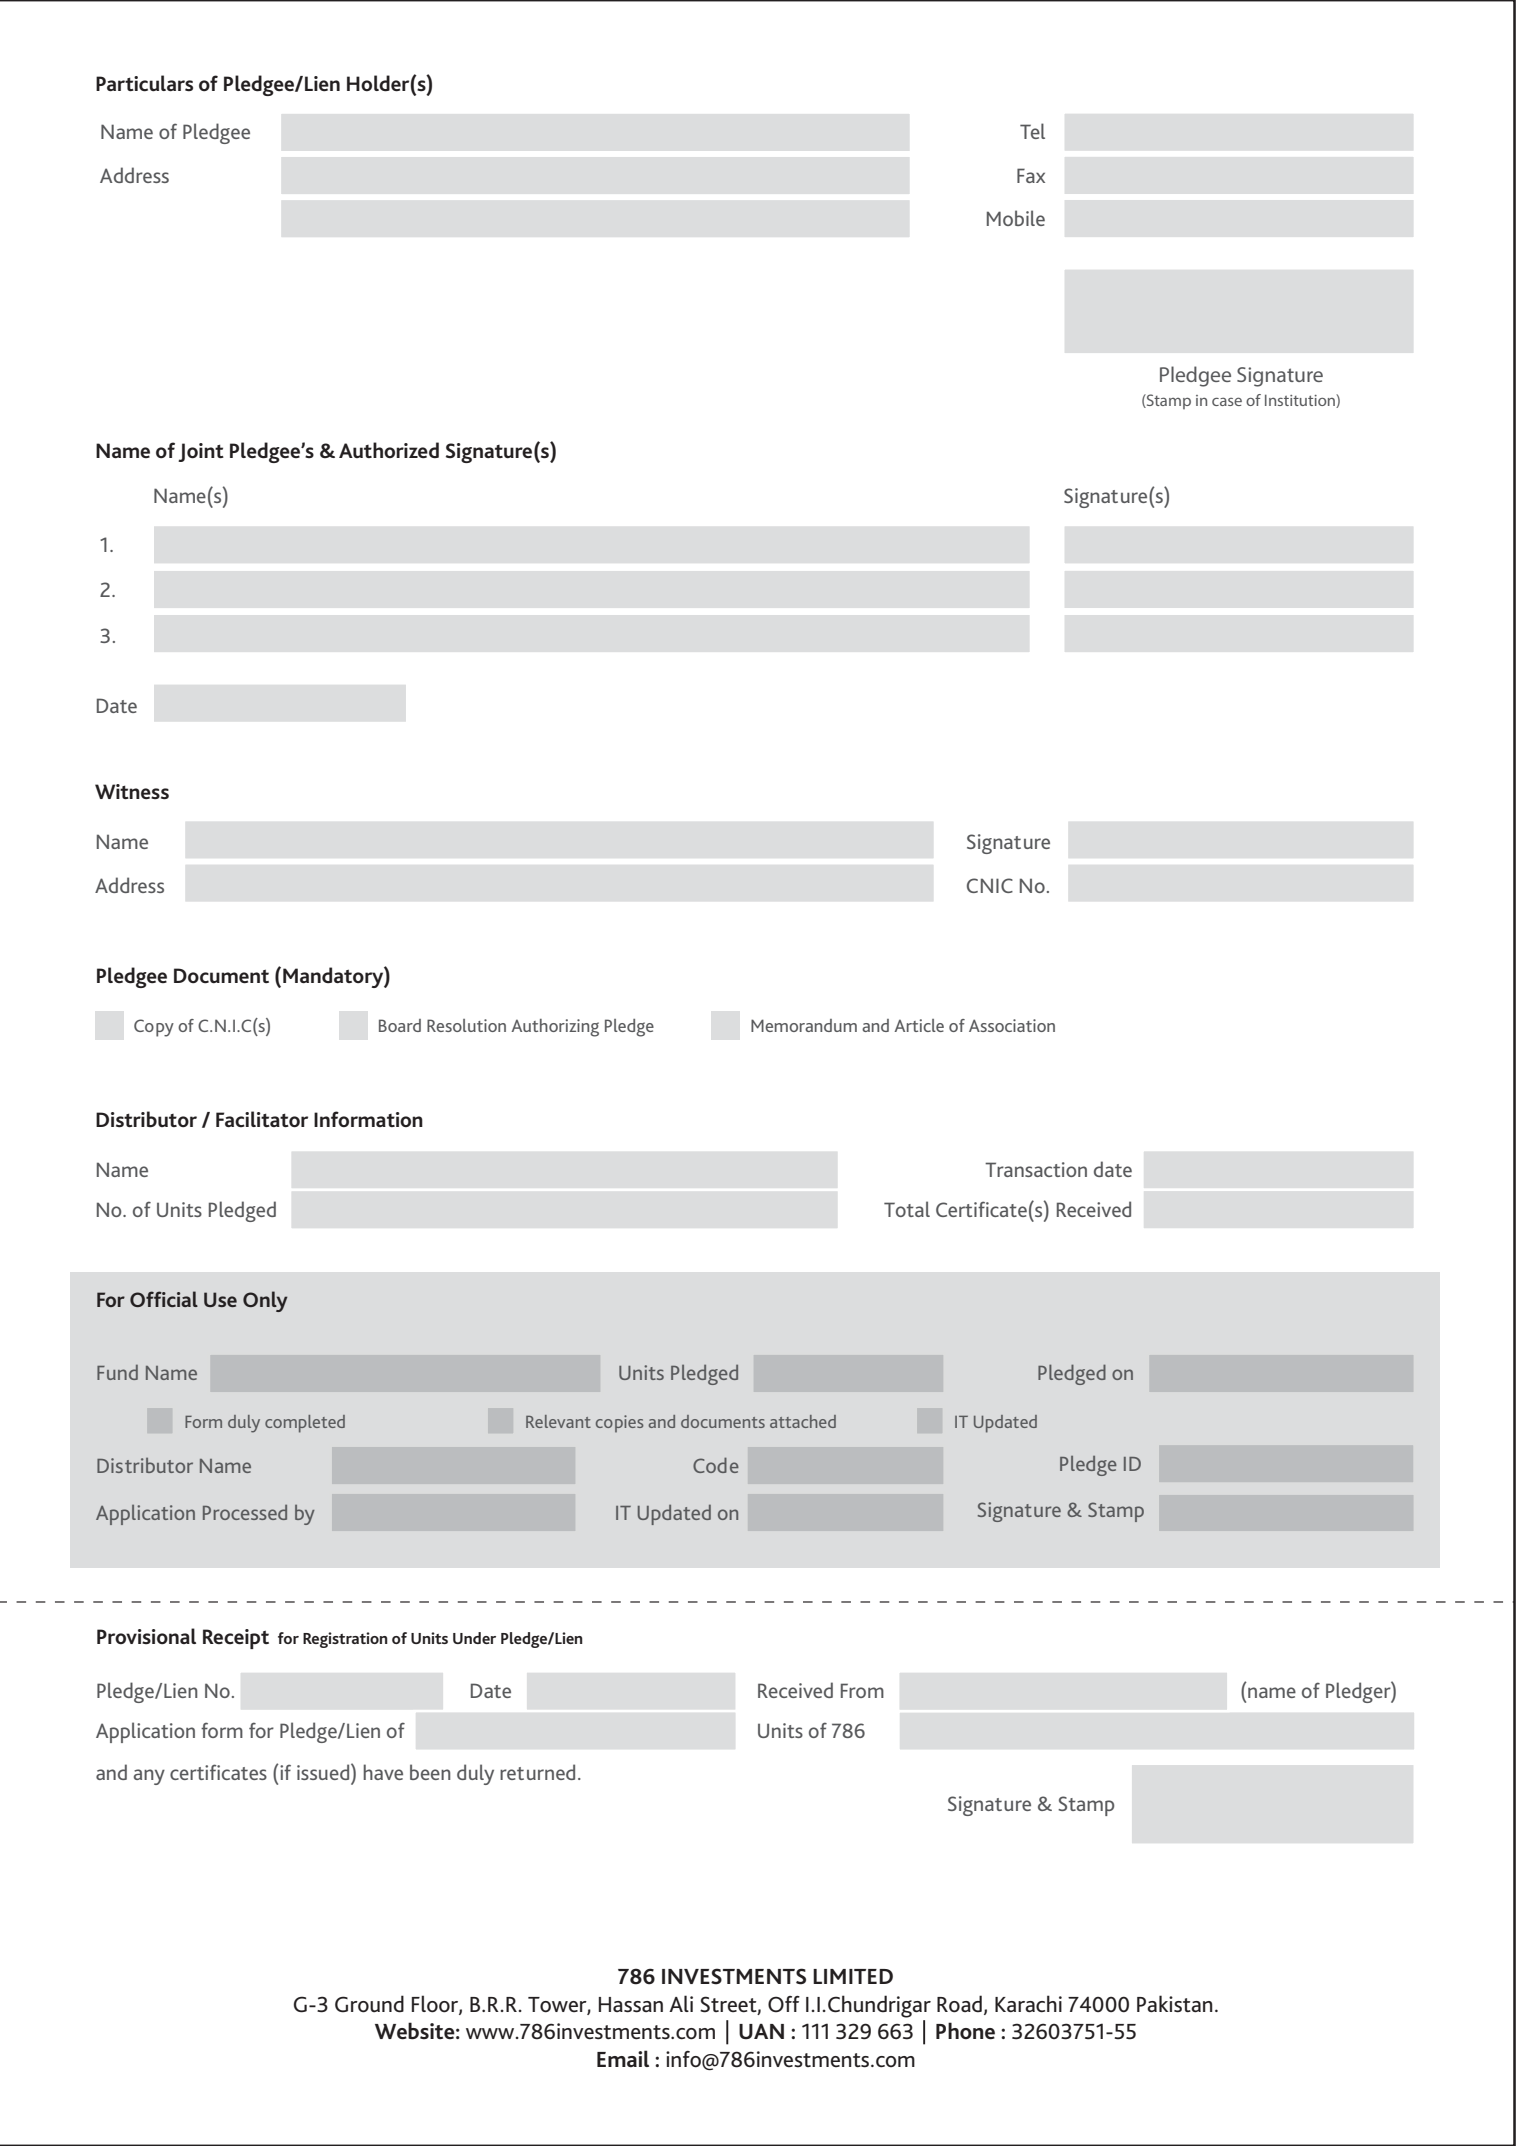 Image resolution: width=1517 pixels, height=2146 pixels. What do you see at coordinates (1032, 131) in the page?
I see `Tel` at bounding box center [1032, 131].
